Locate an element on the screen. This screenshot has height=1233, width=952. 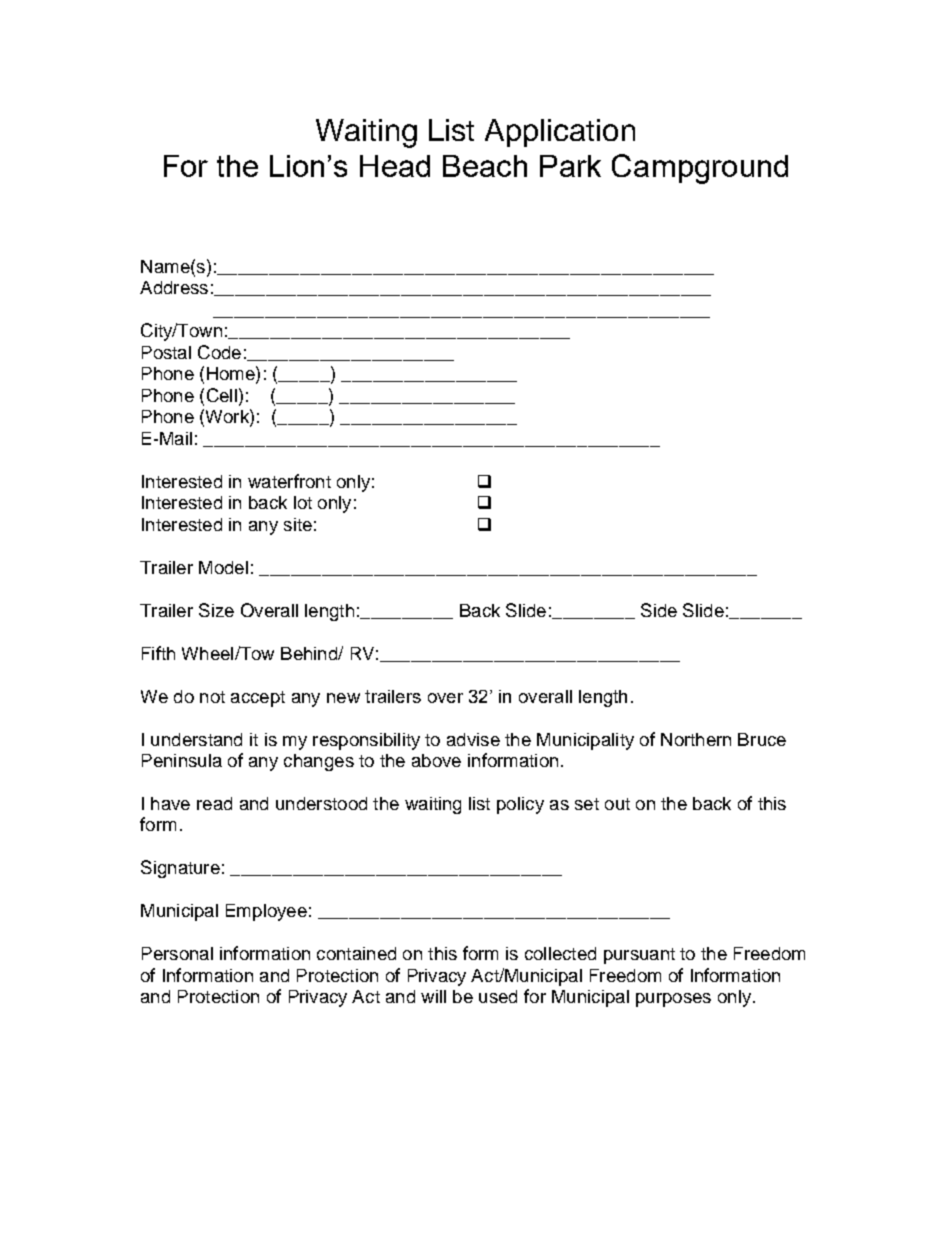
will is located at coordinates (433, 996).
